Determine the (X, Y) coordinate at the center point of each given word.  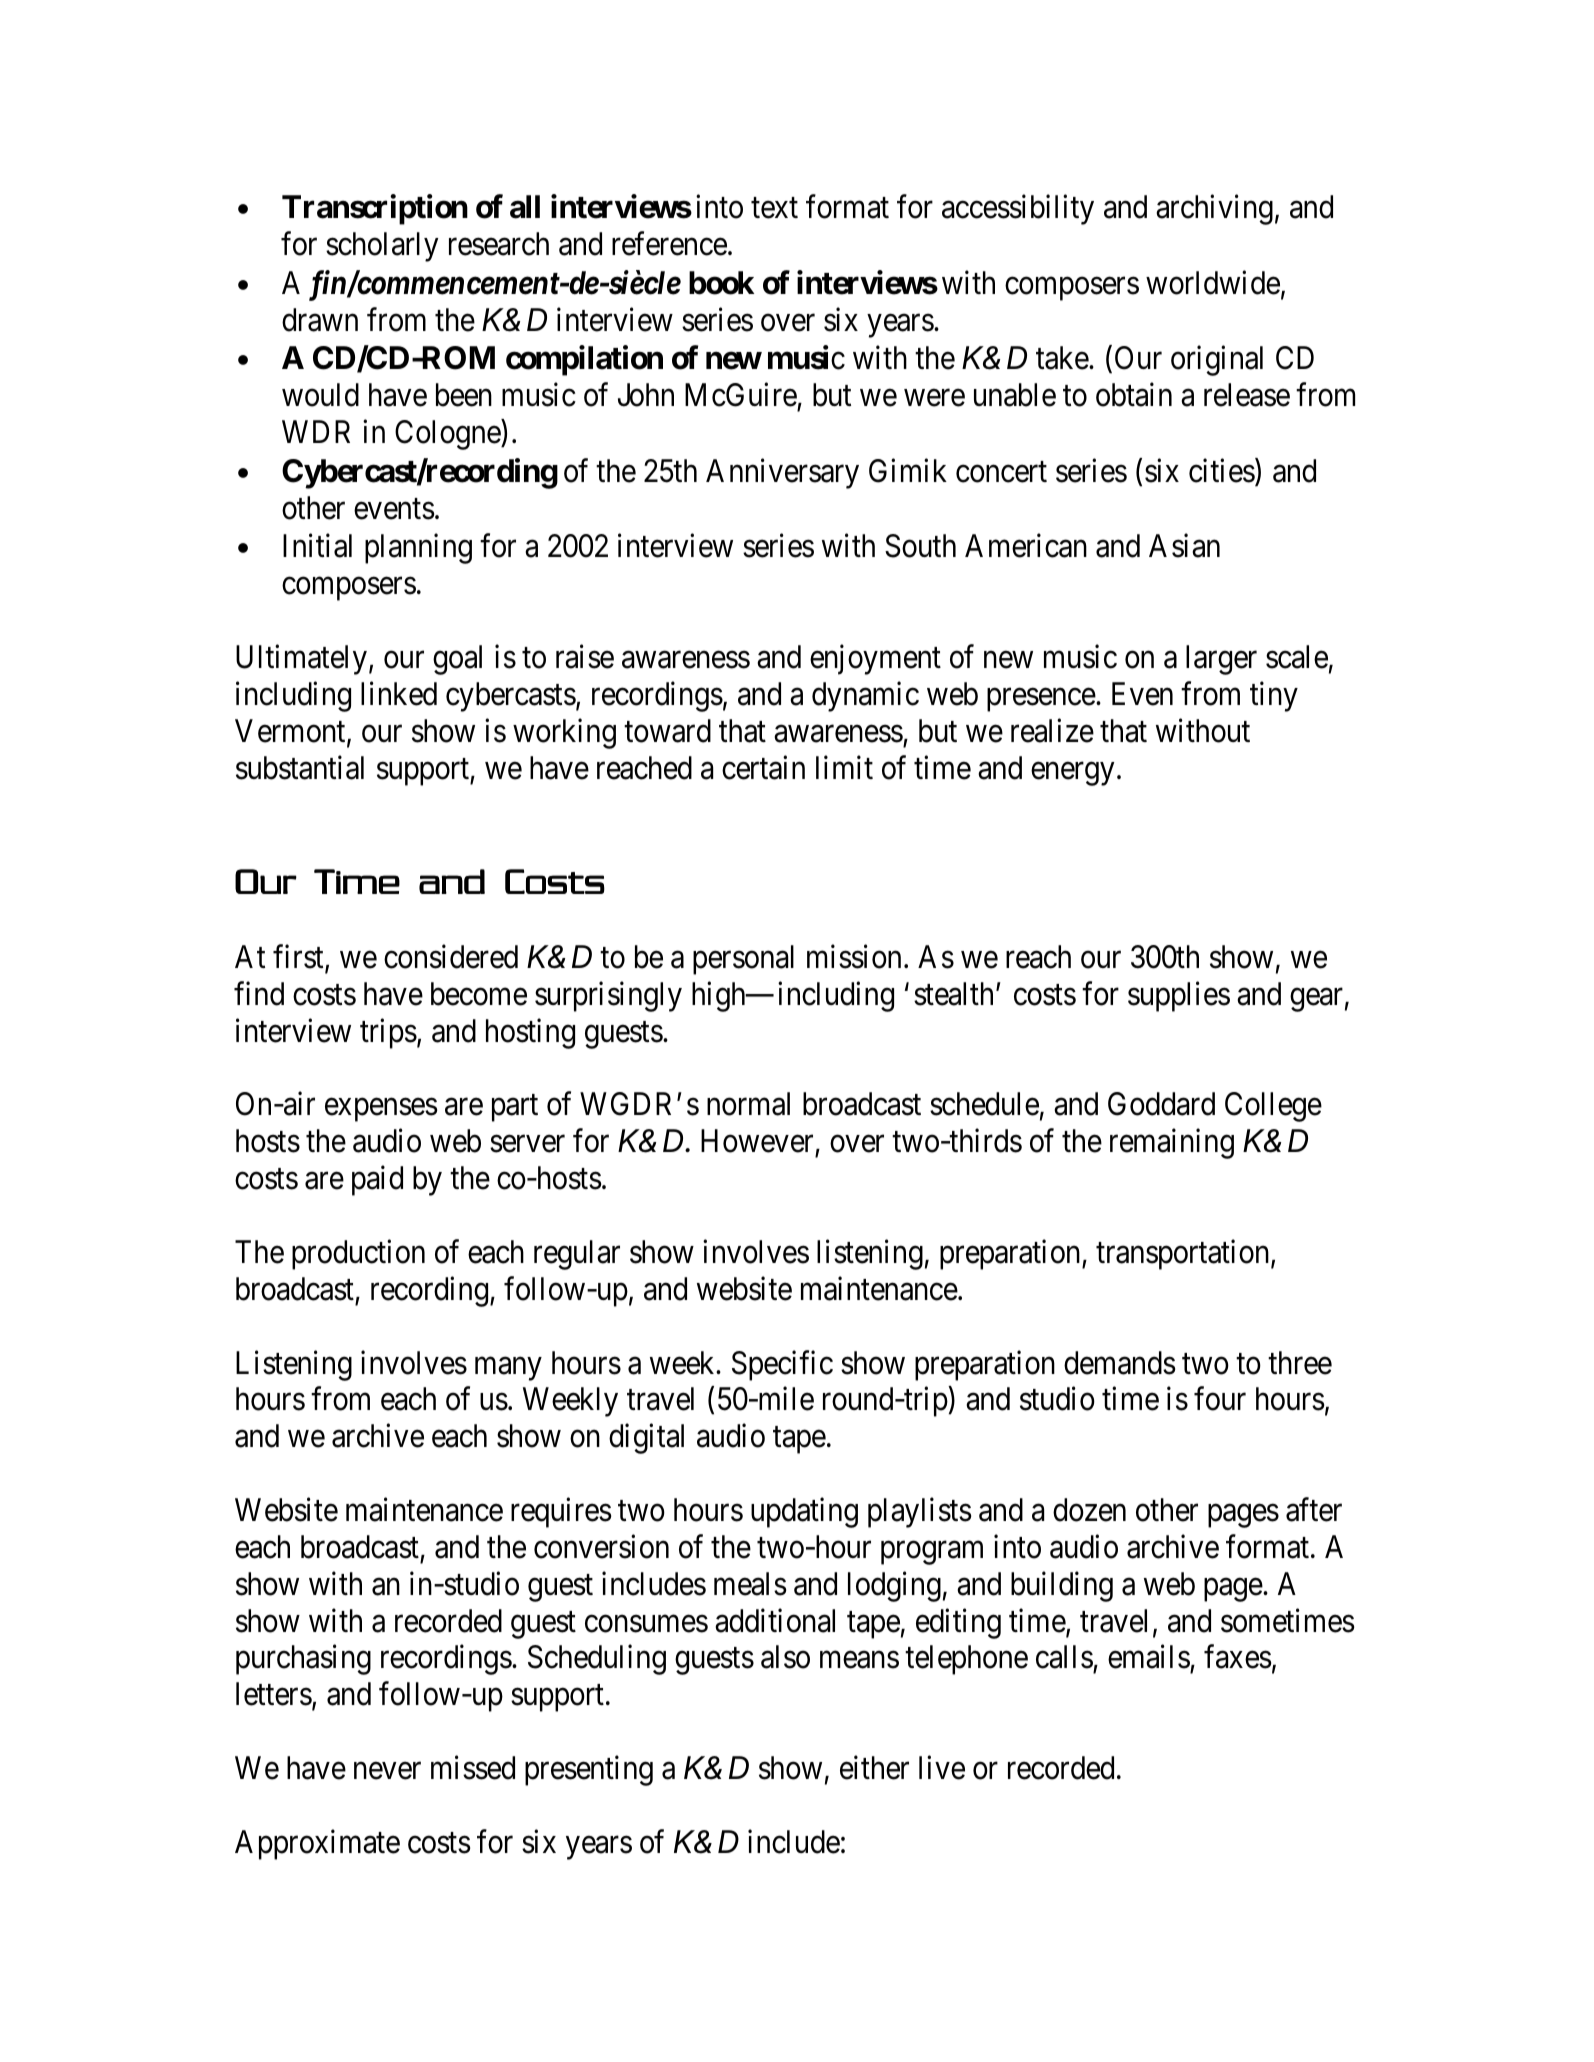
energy (1072, 774)
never (387, 1771)
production (358, 1255)
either (874, 1768)
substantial (300, 767)
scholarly (382, 247)
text (774, 208)
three (1300, 1363)
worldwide (1213, 282)
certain (763, 767)
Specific (782, 1365)
